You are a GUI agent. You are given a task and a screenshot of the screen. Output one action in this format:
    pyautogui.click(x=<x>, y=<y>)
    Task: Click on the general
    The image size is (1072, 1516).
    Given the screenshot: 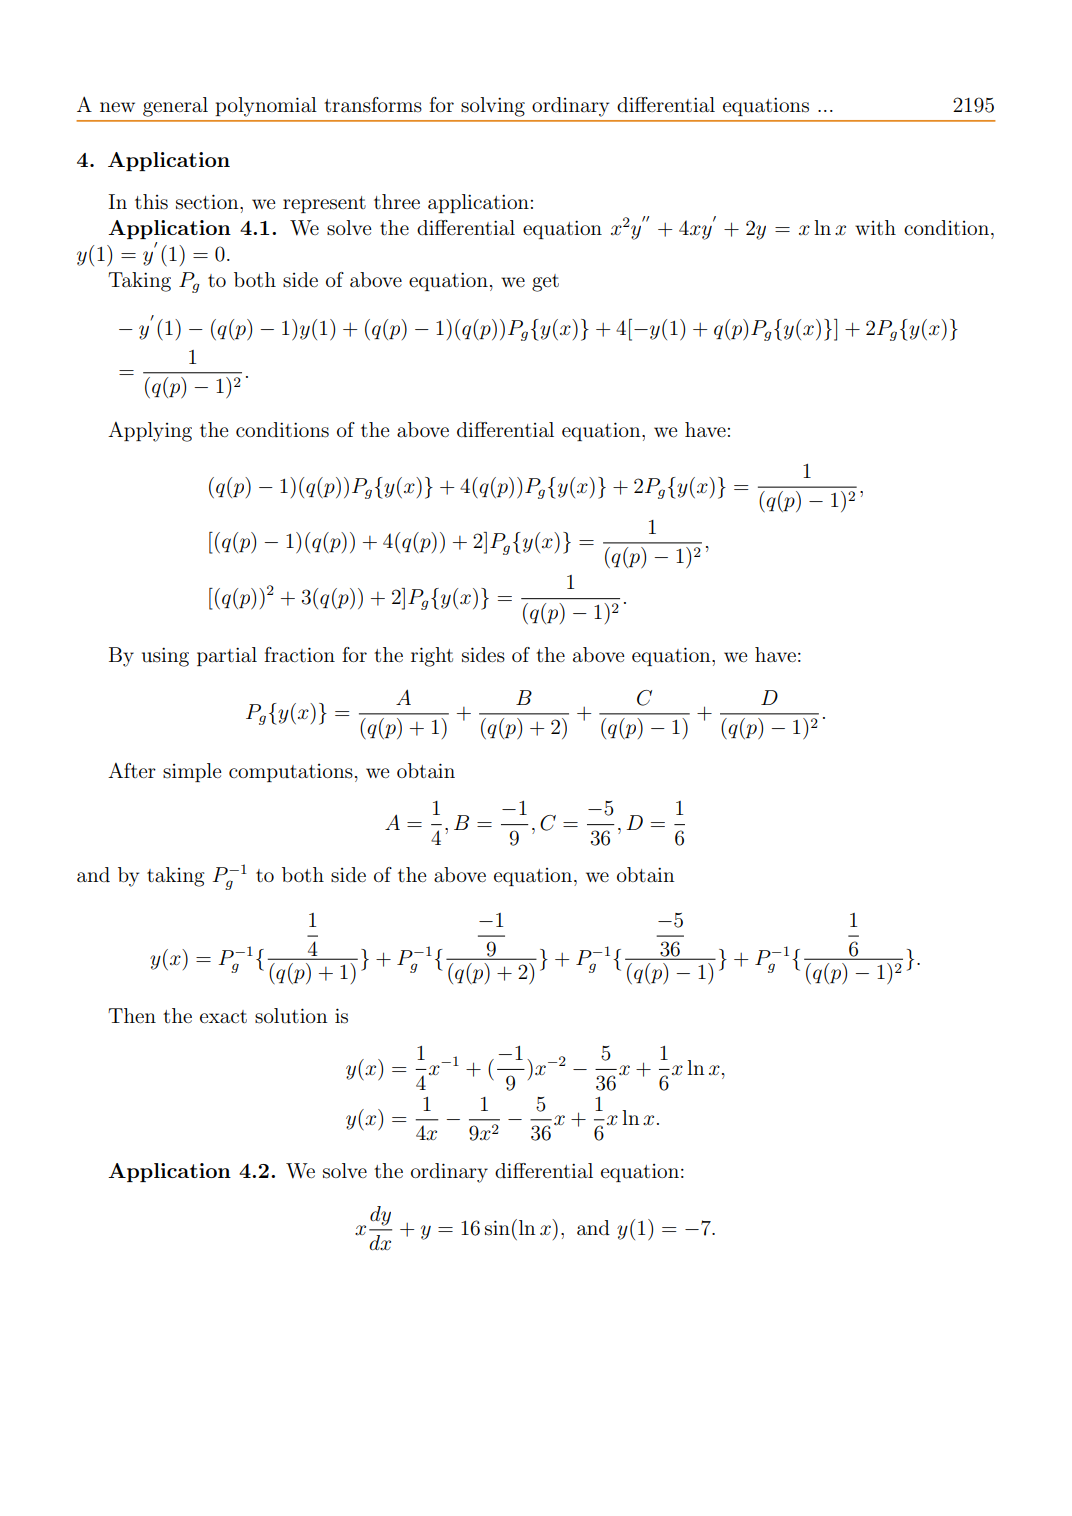 What is the action you would take?
    pyautogui.click(x=175, y=107)
